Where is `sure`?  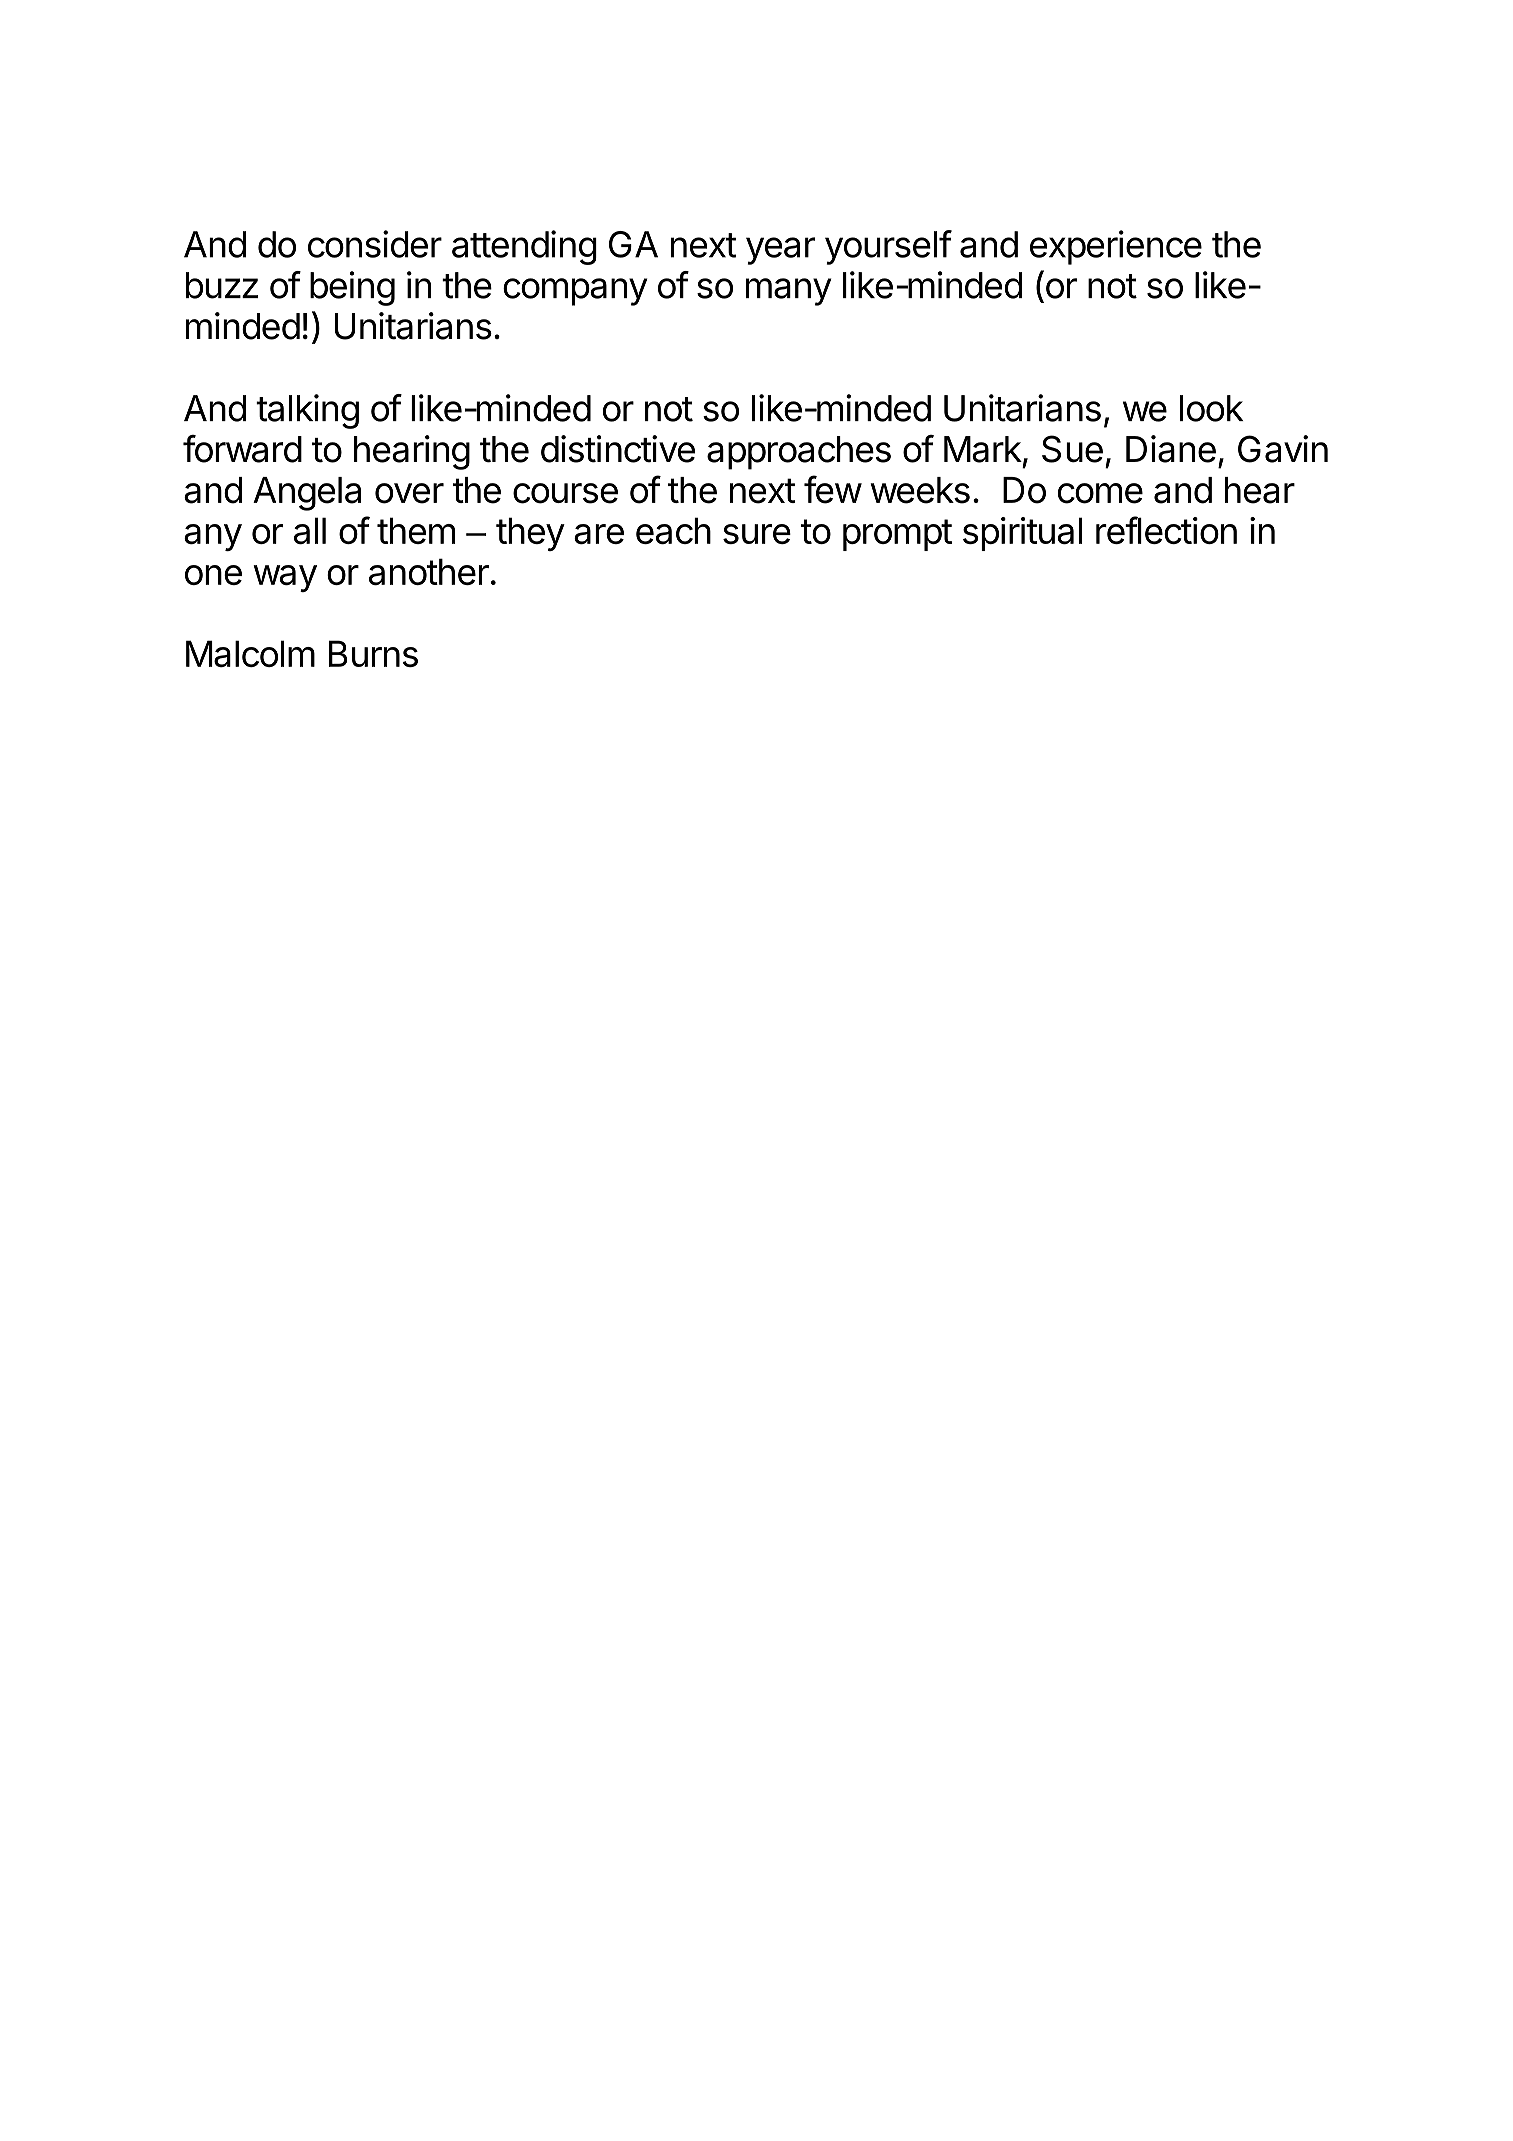 sure is located at coordinates (757, 534).
